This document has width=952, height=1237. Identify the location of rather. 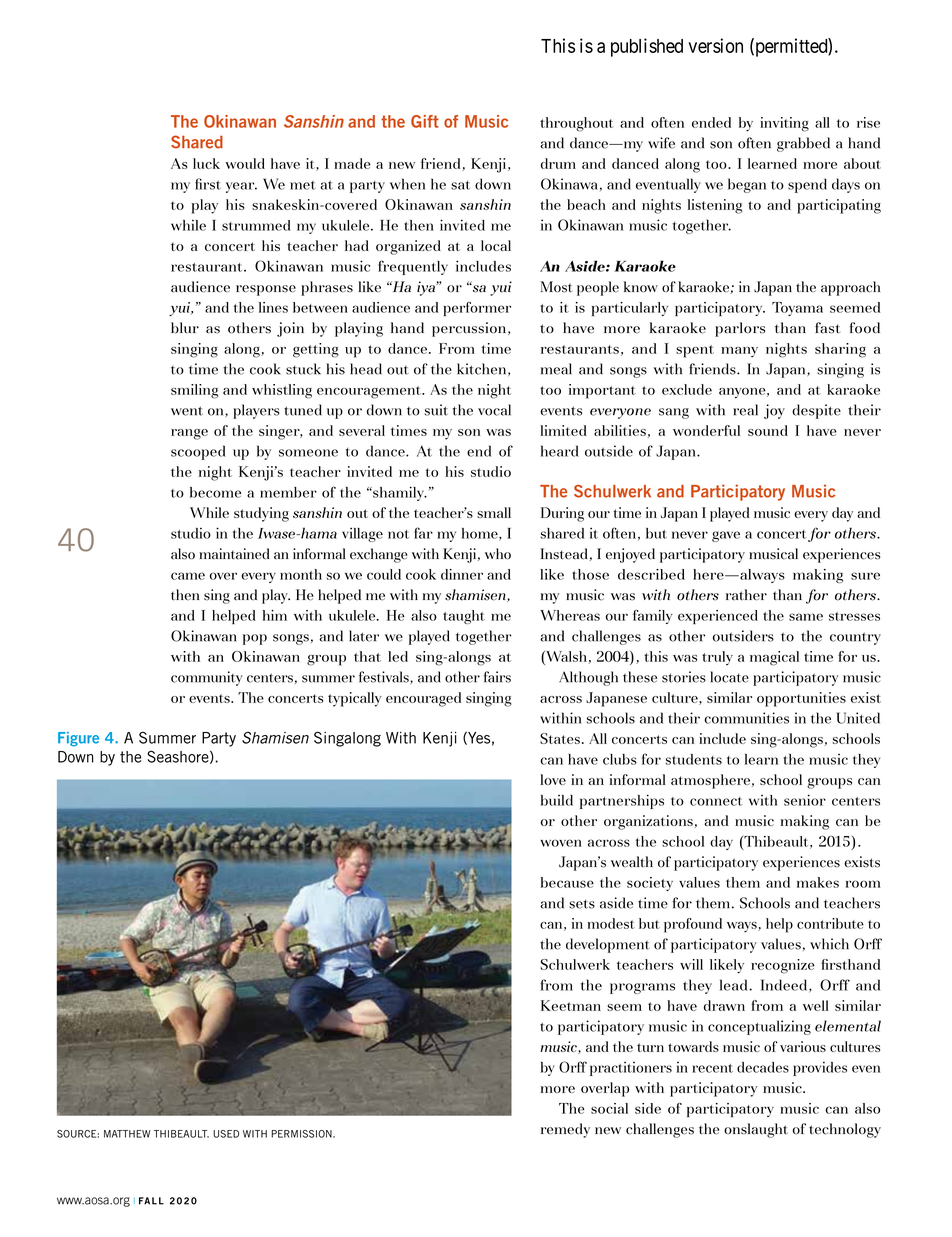
(746, 595).
